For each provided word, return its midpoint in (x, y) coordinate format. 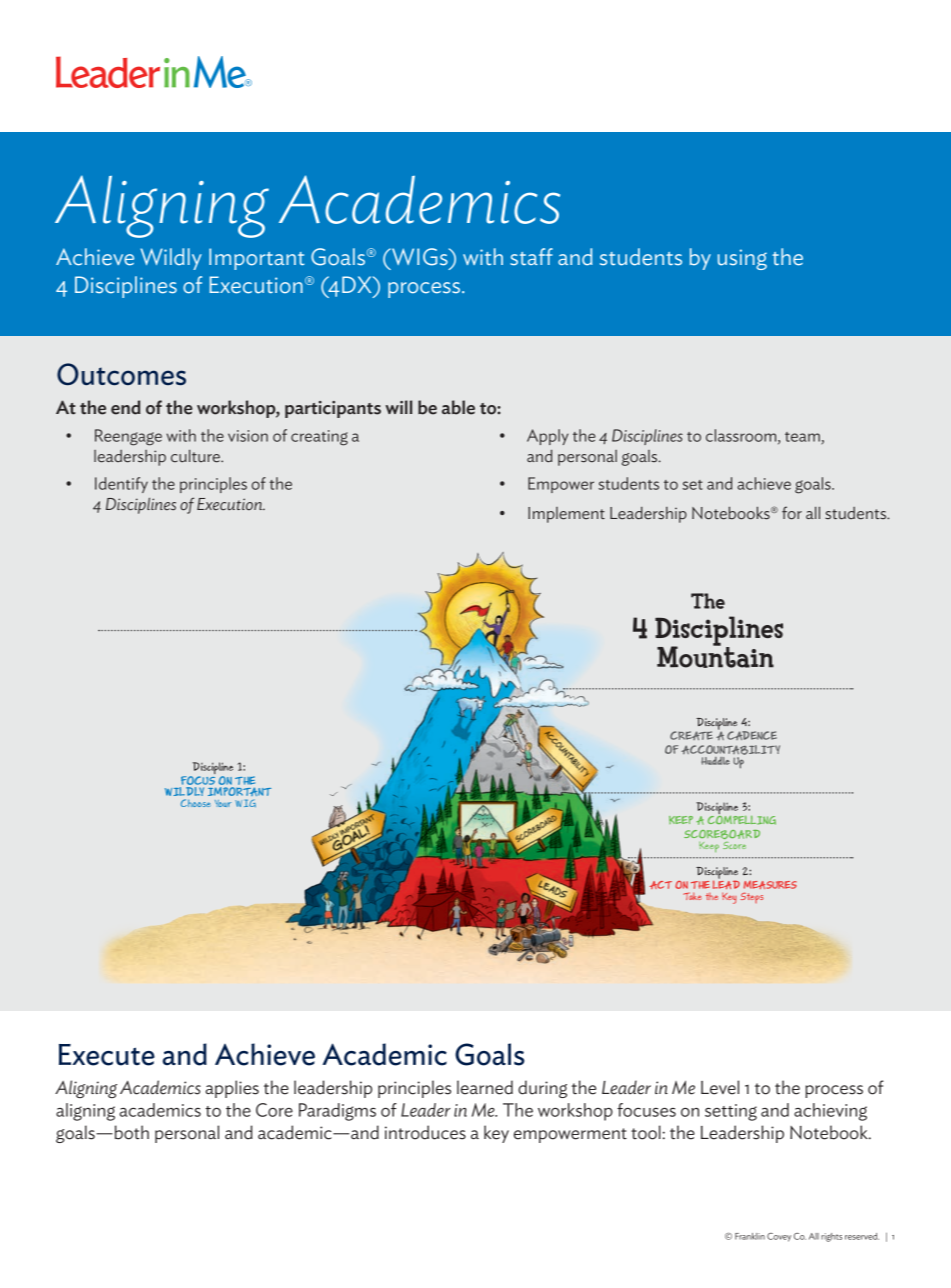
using (742, 259)
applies (232, 1089)
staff (531, 257)
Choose (196, 803)
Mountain (715, 656)
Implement (566, 515)
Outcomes (121, 374)
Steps (751, 897)
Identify (121, 485)
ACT (661, 885)
